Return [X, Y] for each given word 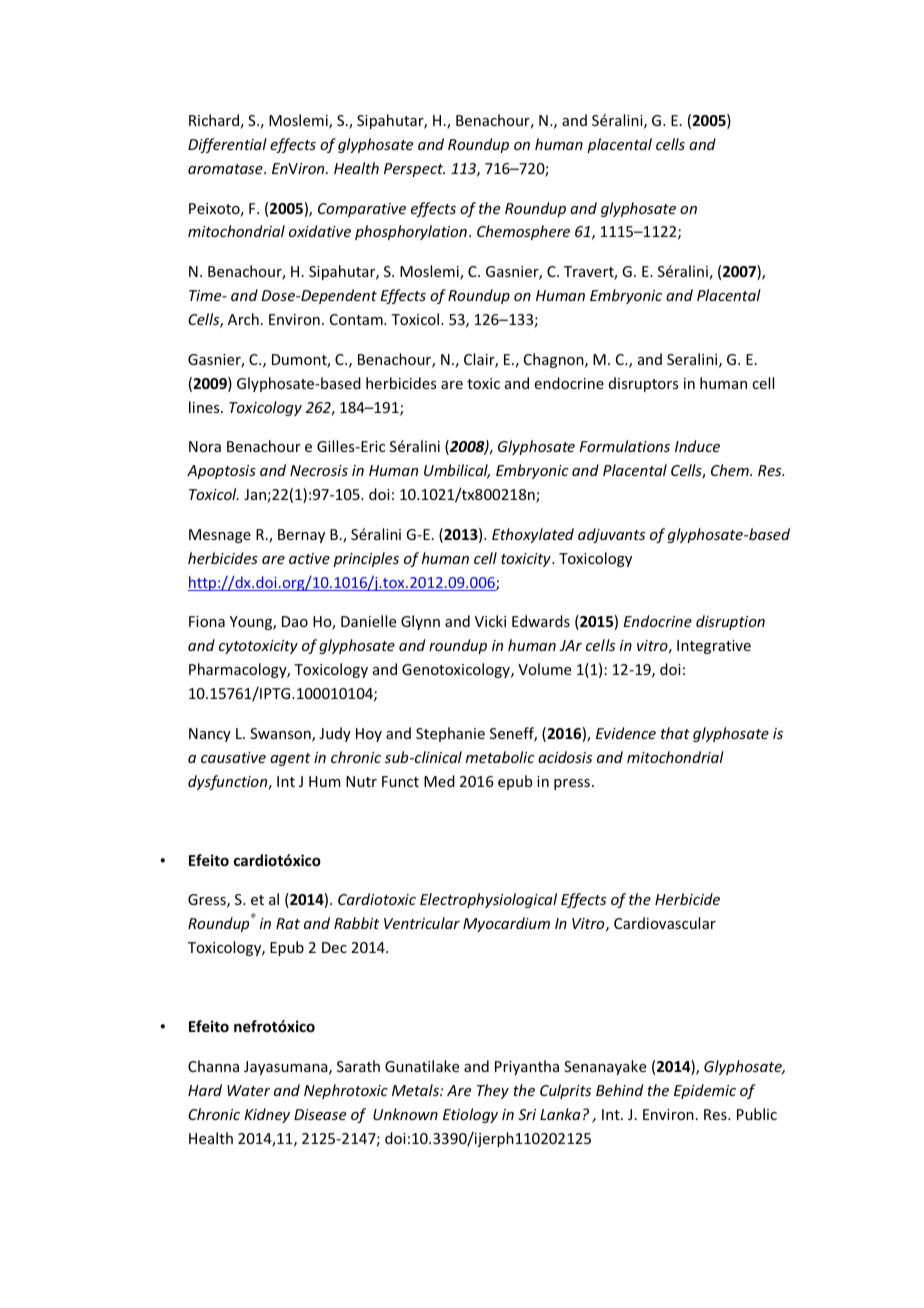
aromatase [226, 169]
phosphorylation [411, 232]
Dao [295, 621]
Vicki [490, 621]
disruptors [643, 384]
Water [248, 1090]
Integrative [714, 647]
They [493, 1091]
